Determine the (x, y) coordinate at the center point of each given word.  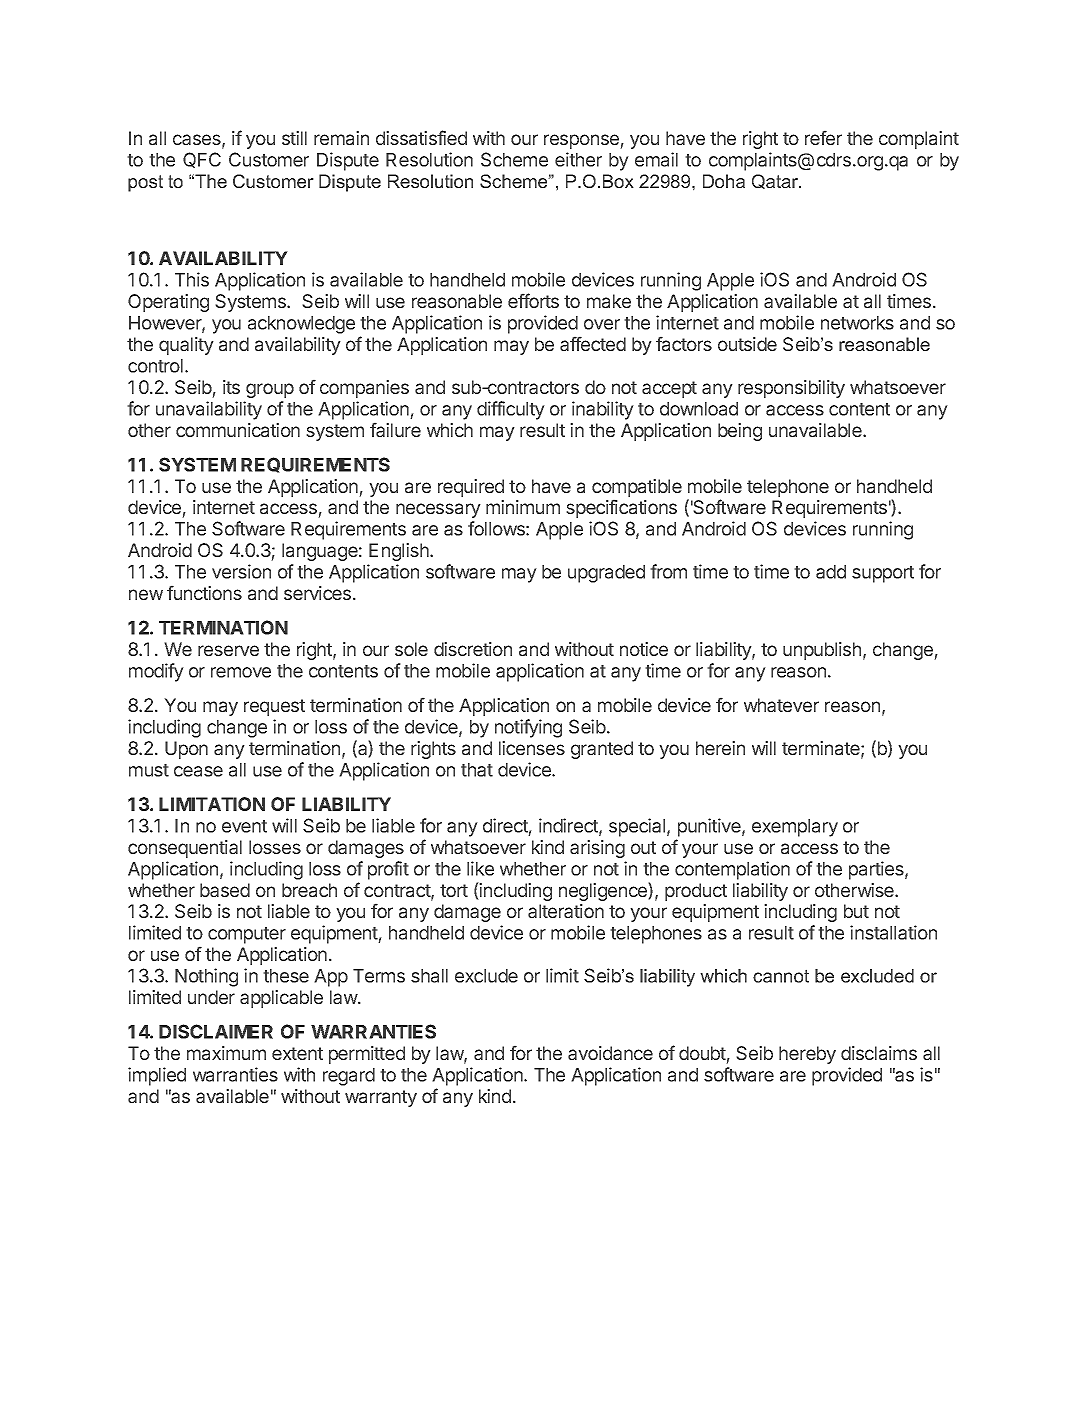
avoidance (610, 1053)
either (578, 159)
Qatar (776, 181)
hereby (807, 1055)
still (294, 138)
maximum (226, 1053)
